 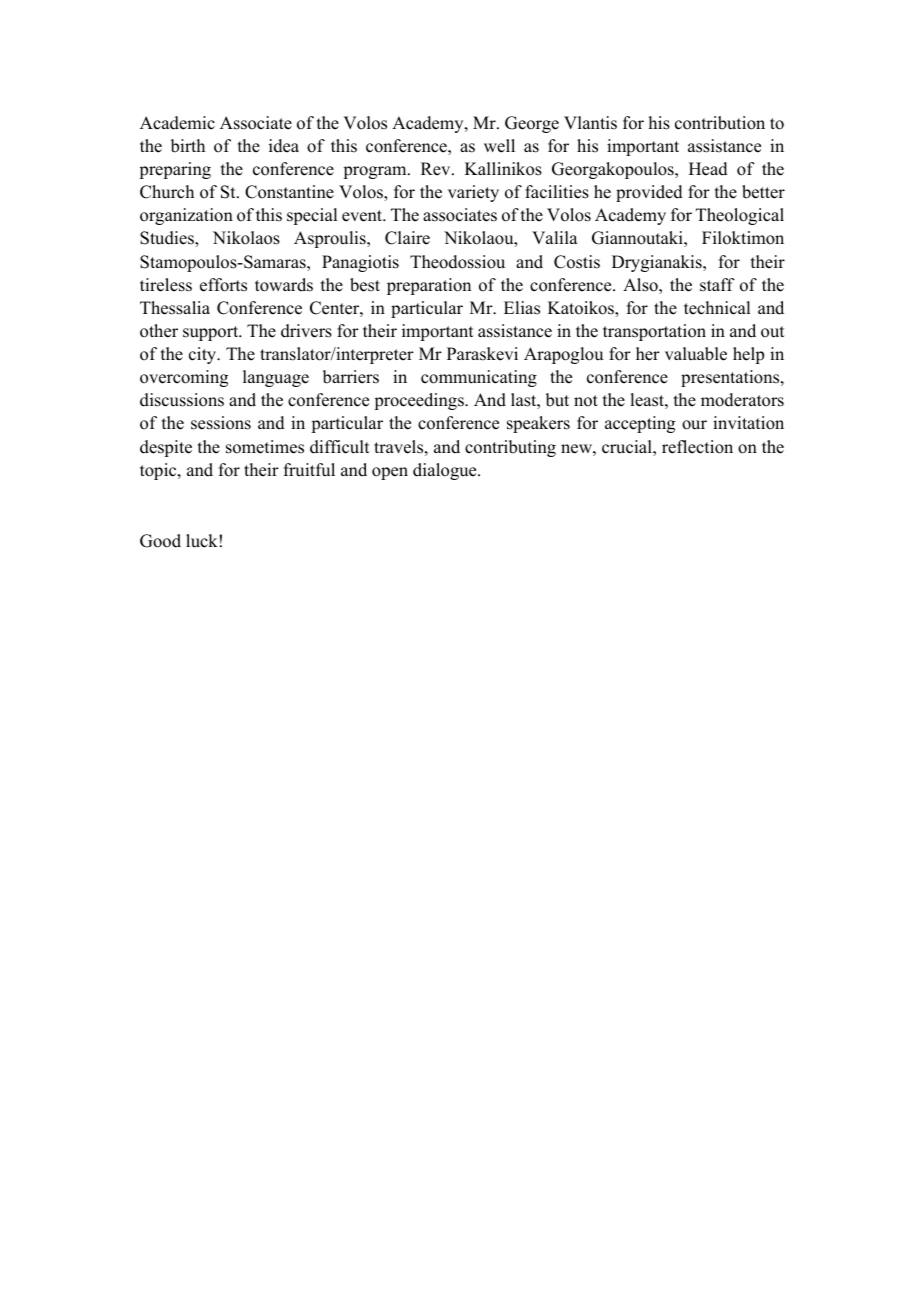 What do you see at coordinates (654, 332) in the document?
I see `transportation` at bounding box center [654, 332].
